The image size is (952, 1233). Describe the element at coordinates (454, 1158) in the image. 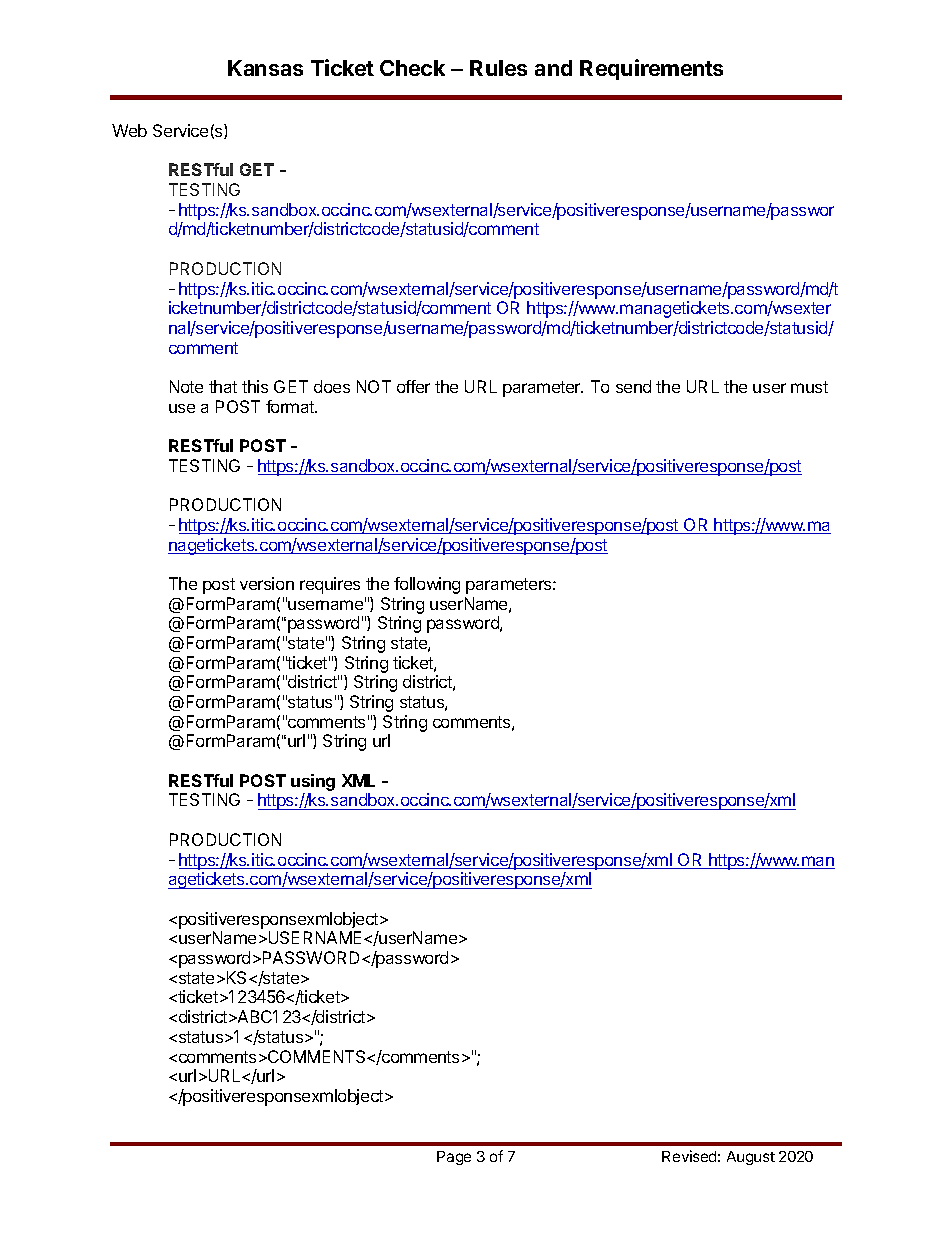

I see `Page` at that location.
